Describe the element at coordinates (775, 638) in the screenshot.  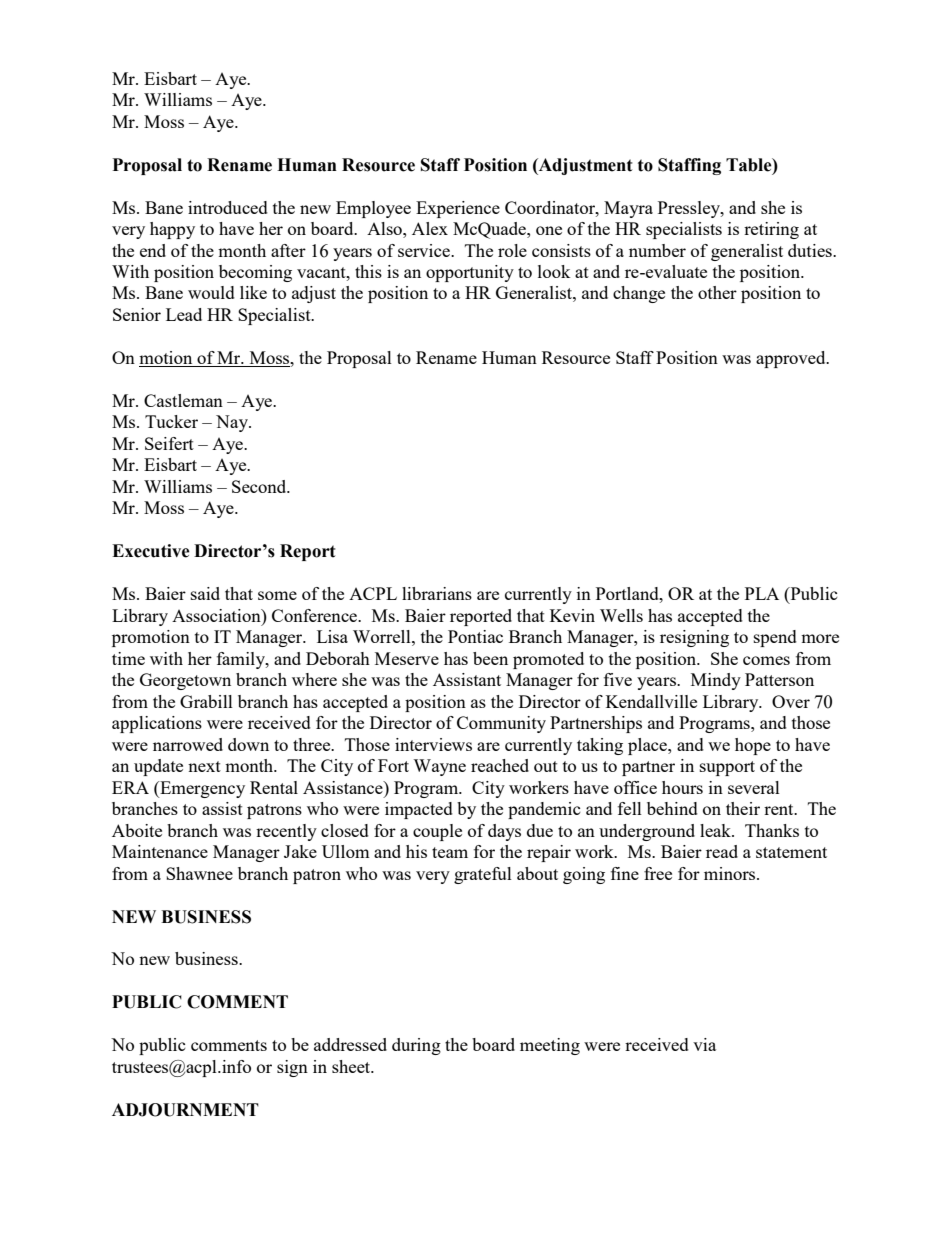
I see `spend` at that location.
